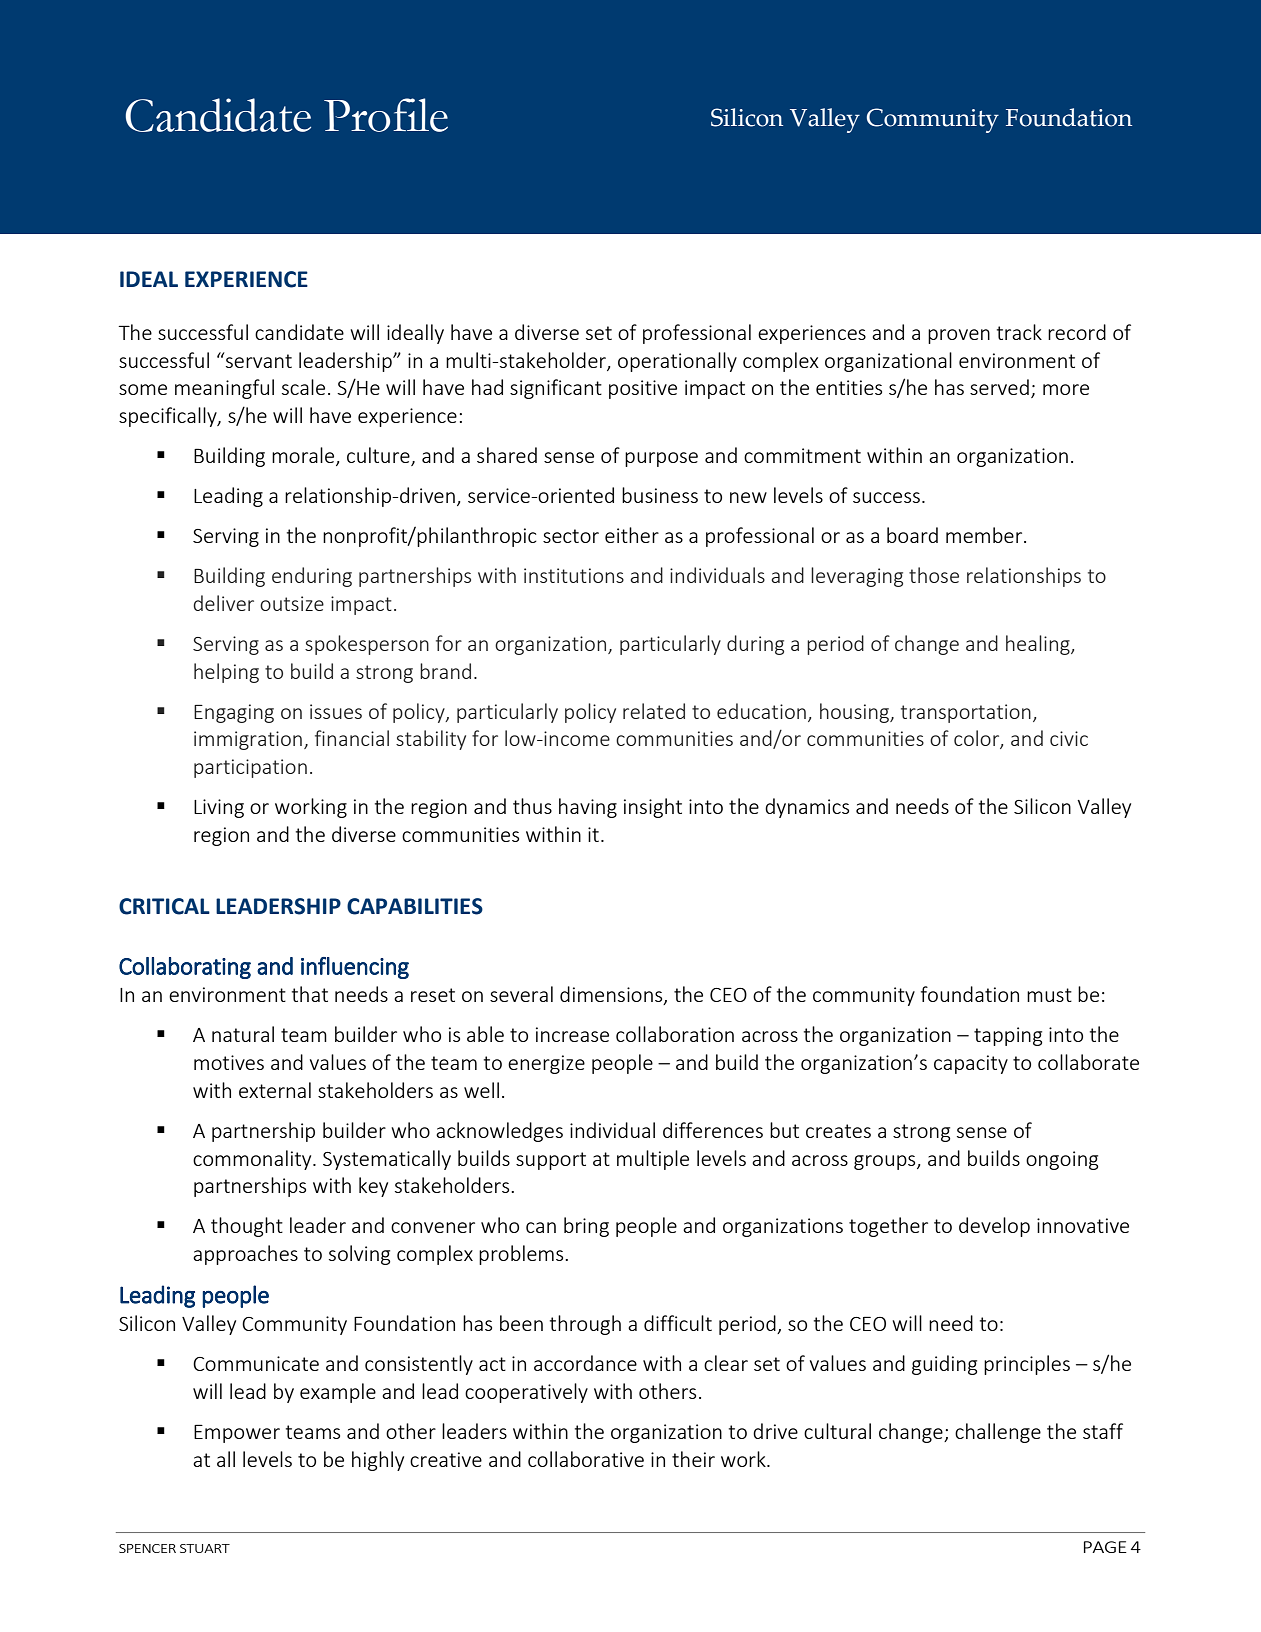  Describe the element at coordinates (234, 713) in the screenshot. I see `Engaging` at that location.
